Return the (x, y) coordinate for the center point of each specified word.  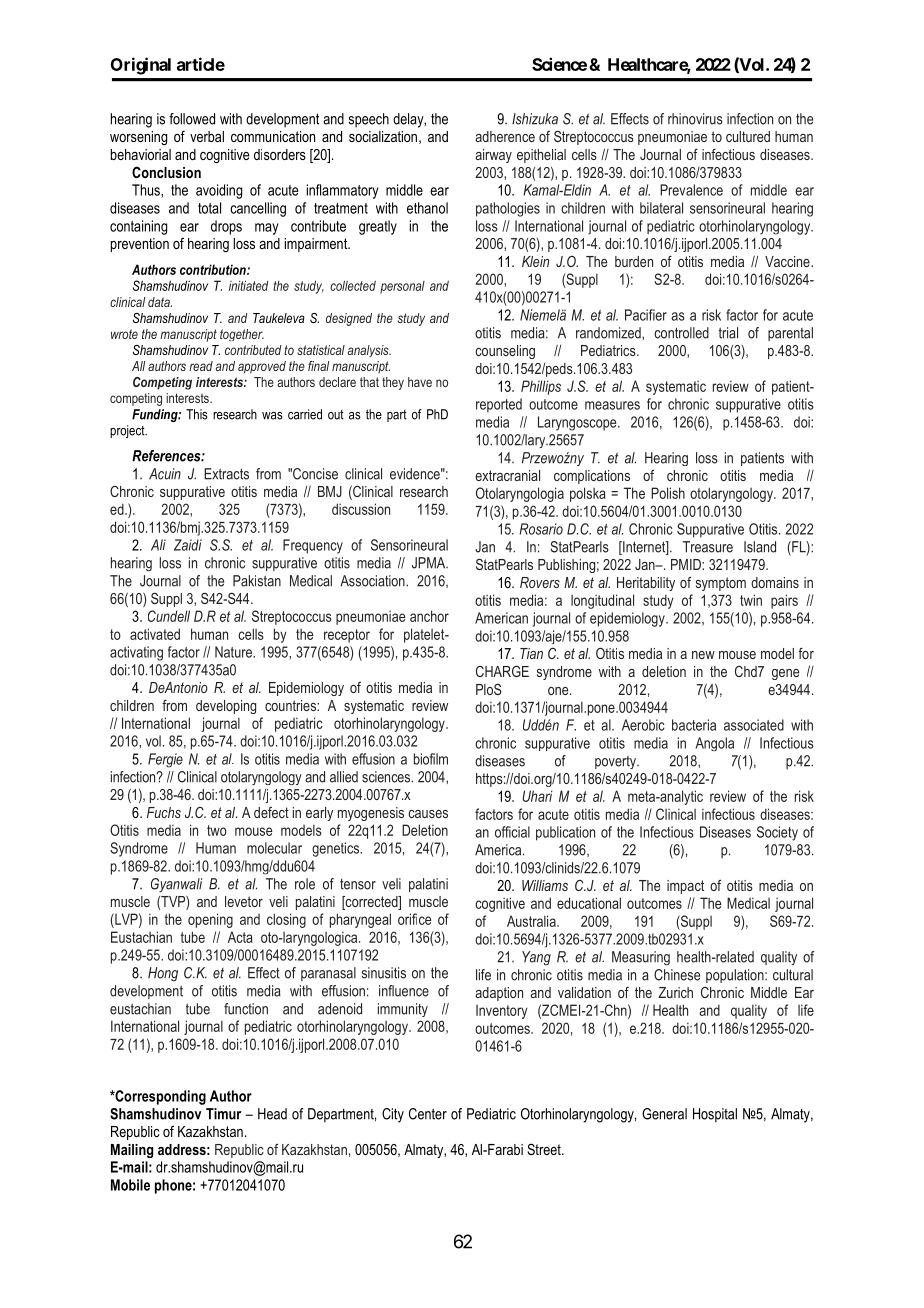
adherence (505, 136)
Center (428, 1114)
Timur (223, 1114)
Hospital (715, 1115)
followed (192, 119)
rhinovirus (695, 119)
